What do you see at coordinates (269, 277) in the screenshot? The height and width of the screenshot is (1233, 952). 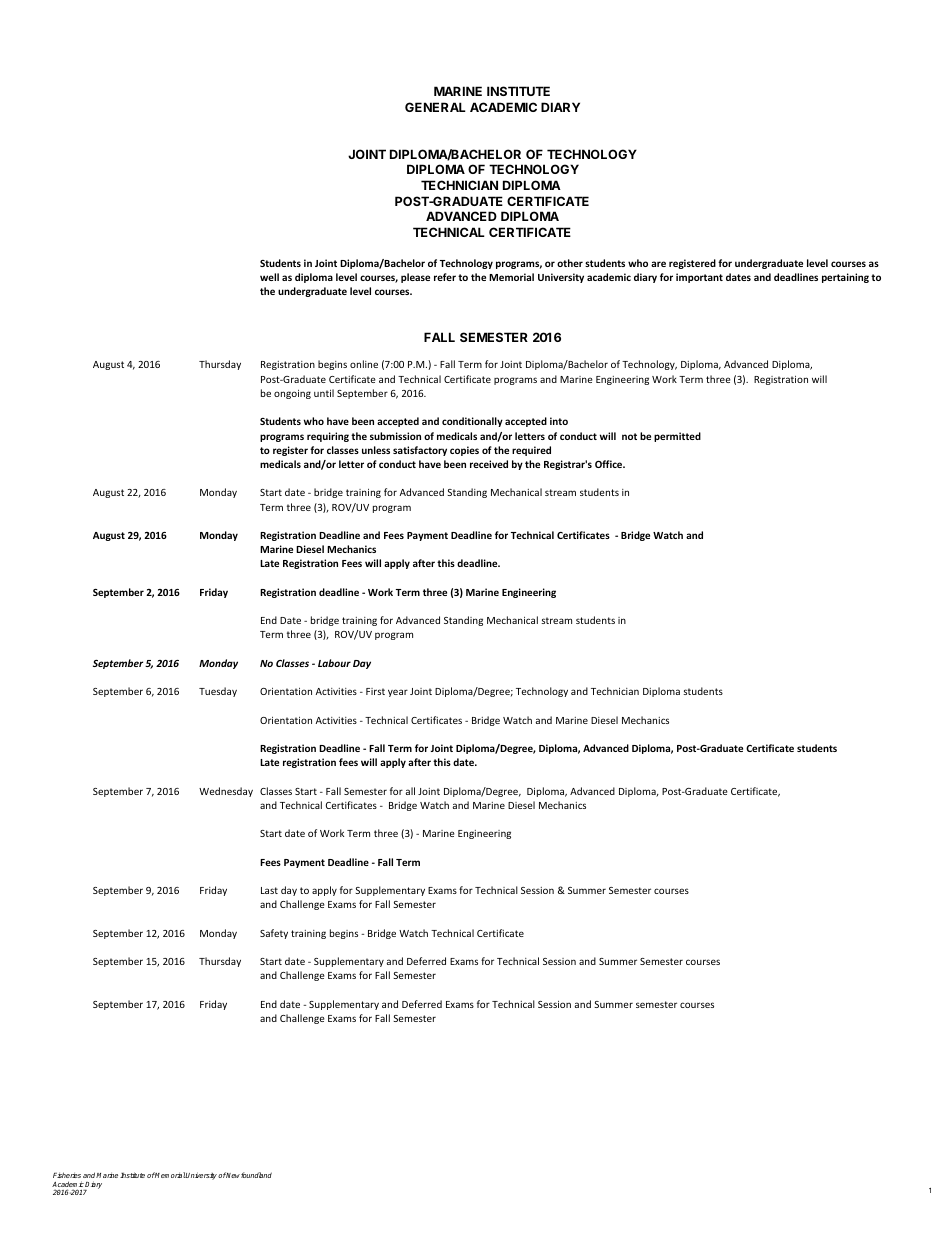 I see `well` at bounding box center [269, 277].
